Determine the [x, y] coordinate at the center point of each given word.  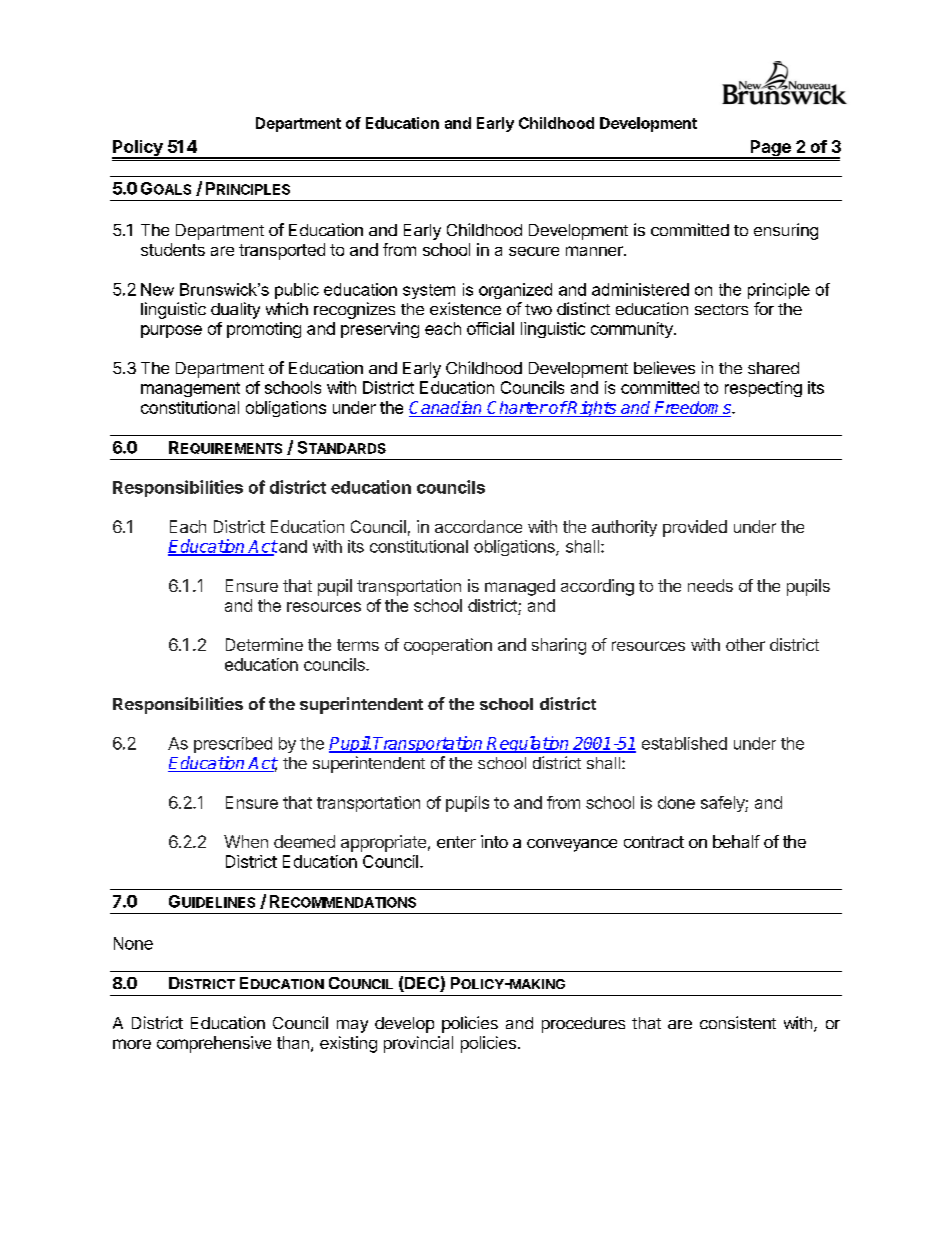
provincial [418, 1044]
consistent [738, 1022]
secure [534, 251]
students [173, 249]
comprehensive [214, 1044]
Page [771, 149]
